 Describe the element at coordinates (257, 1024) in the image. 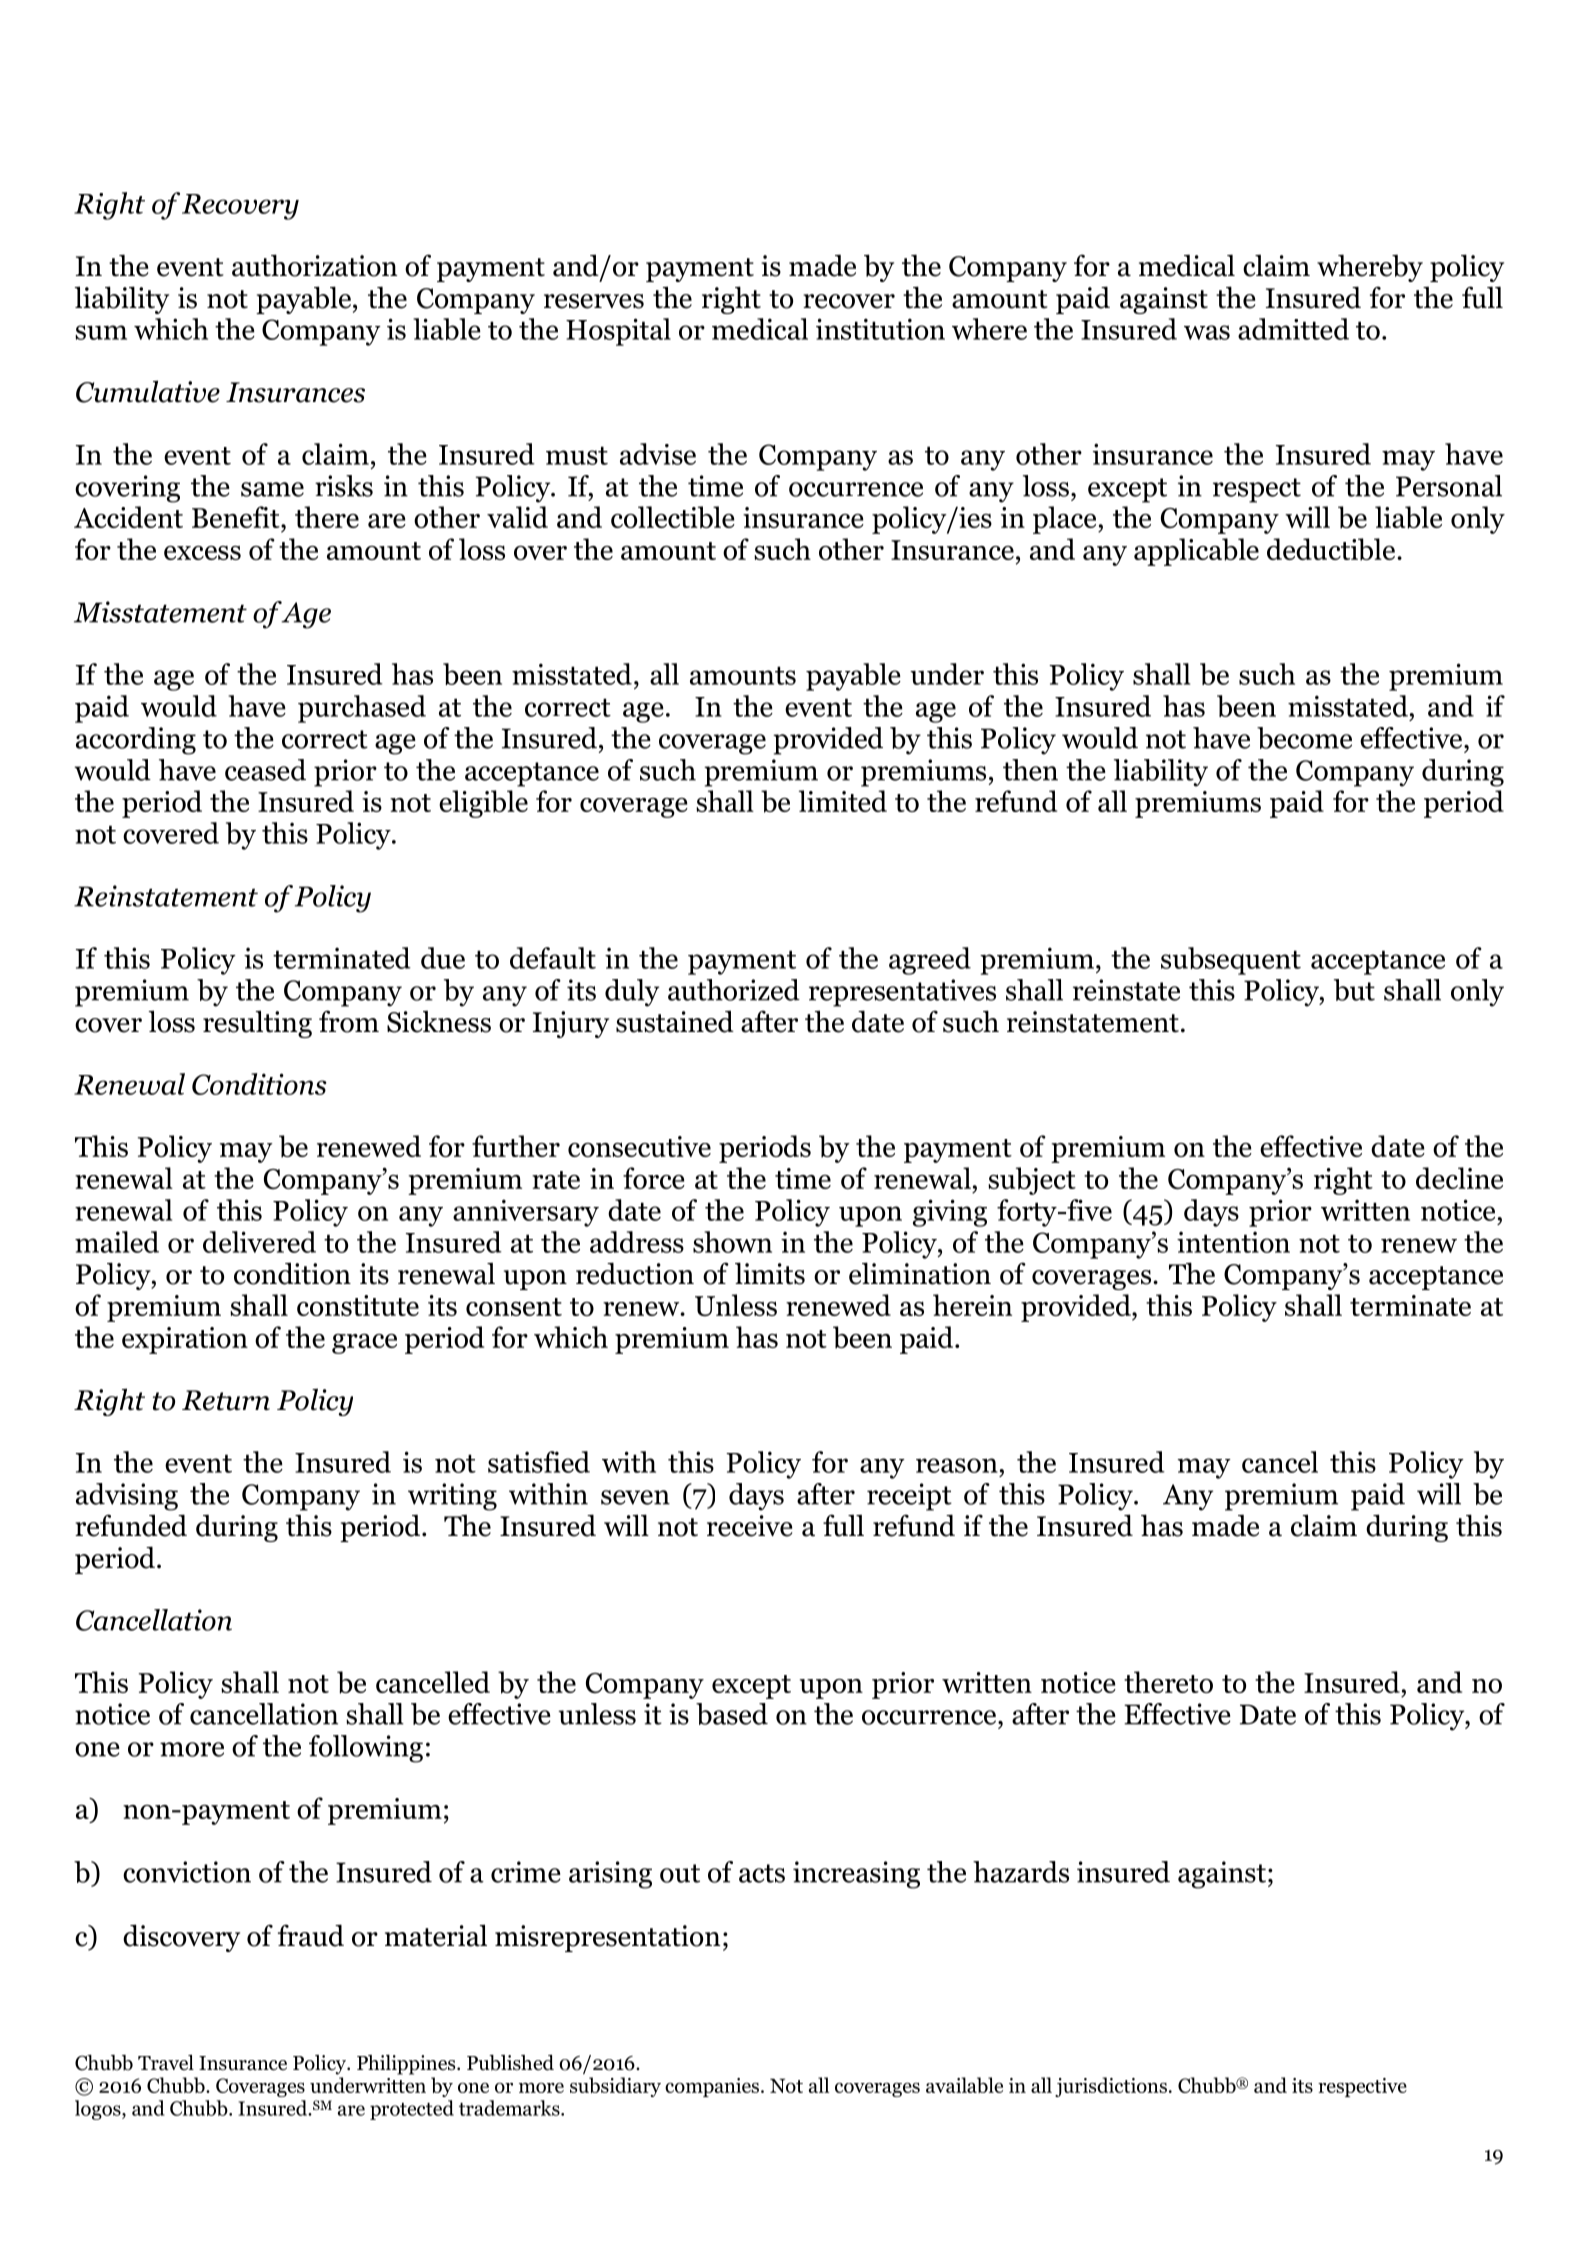

I see `resulting` at that location.
